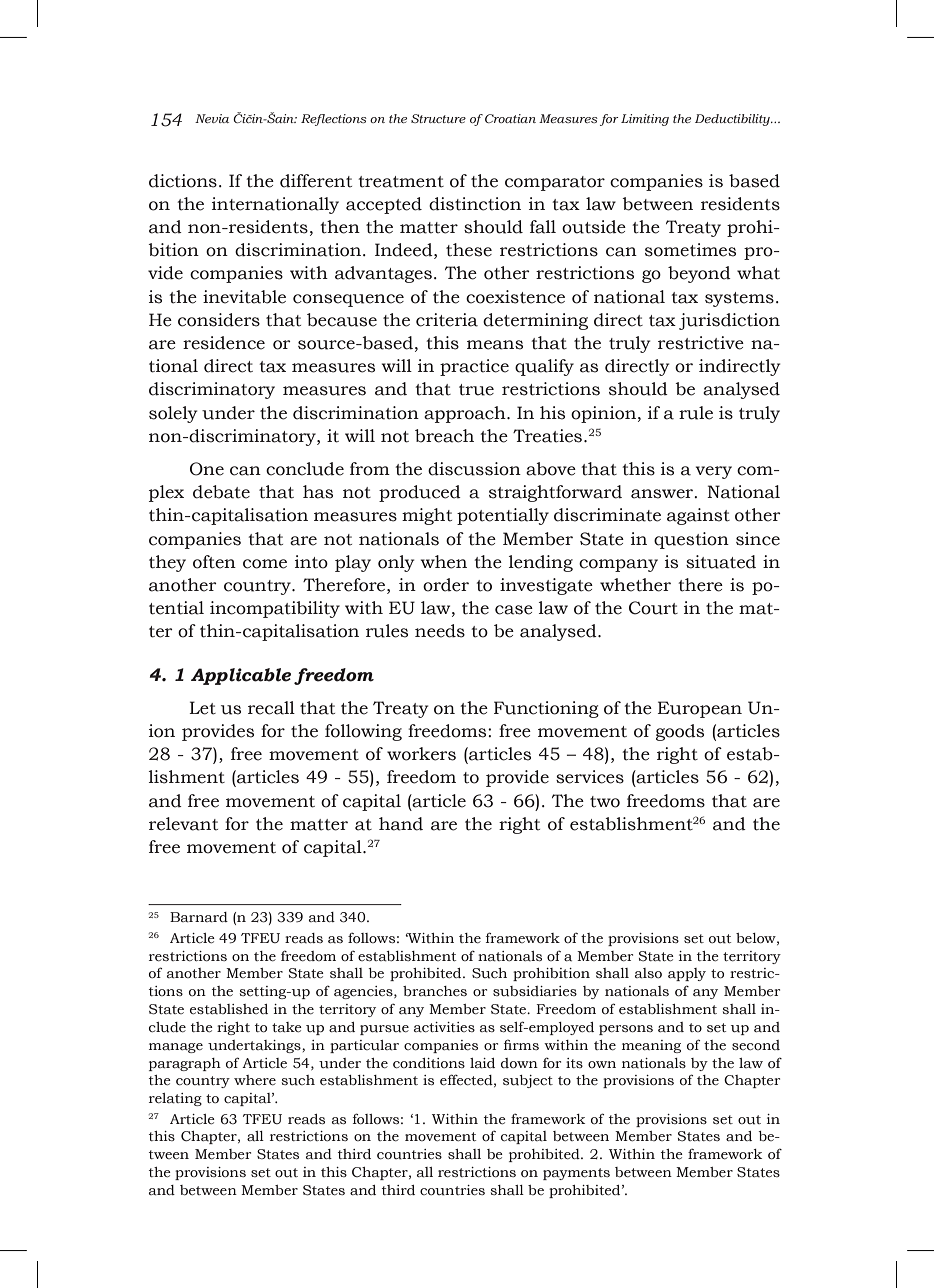 The width and height of the image is (934, 1288). What do you see at coordinates (653, 608) in the image?
I see `Court` at bounding box center [653, 608].
